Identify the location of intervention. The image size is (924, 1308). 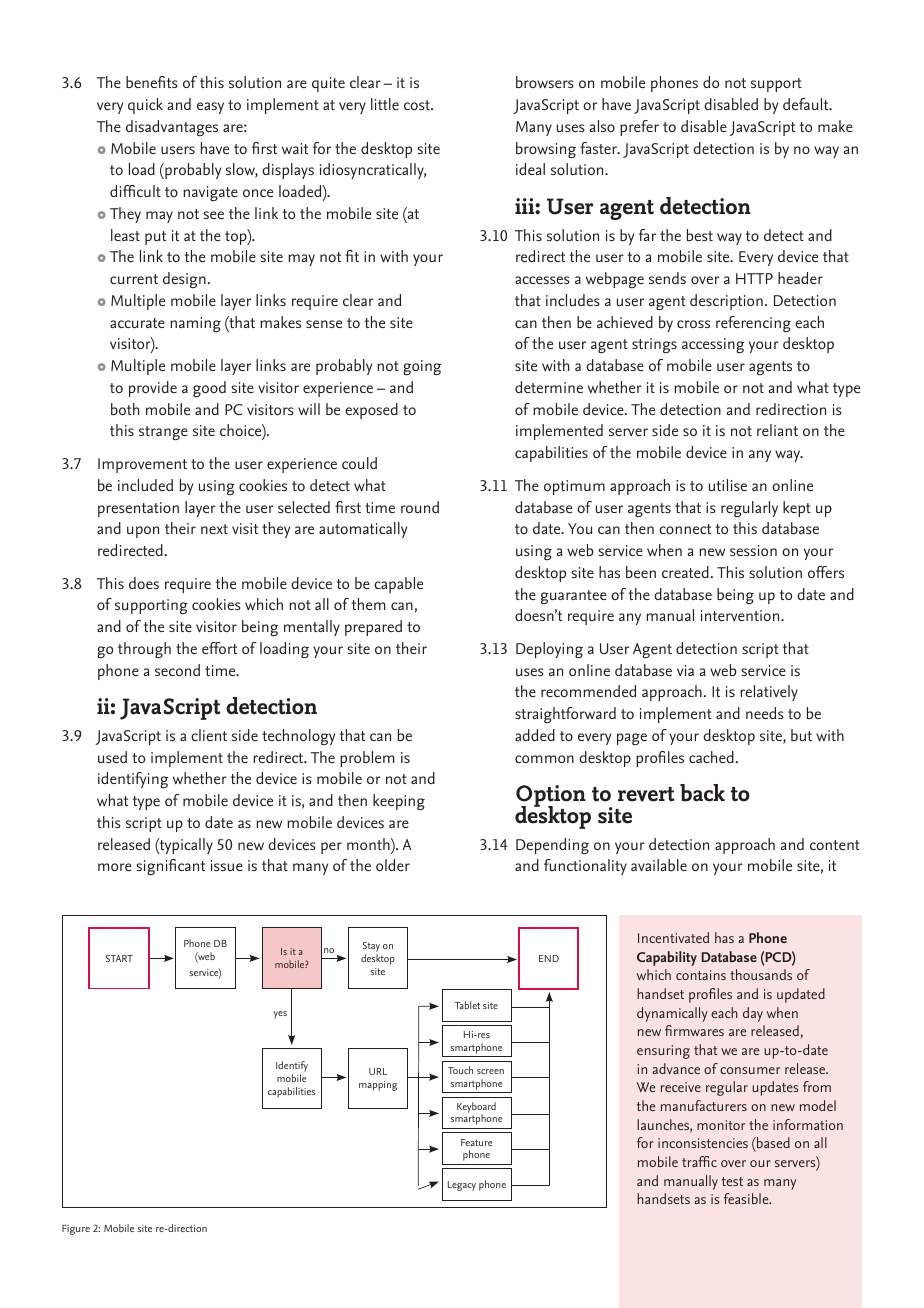
(741, 615).
